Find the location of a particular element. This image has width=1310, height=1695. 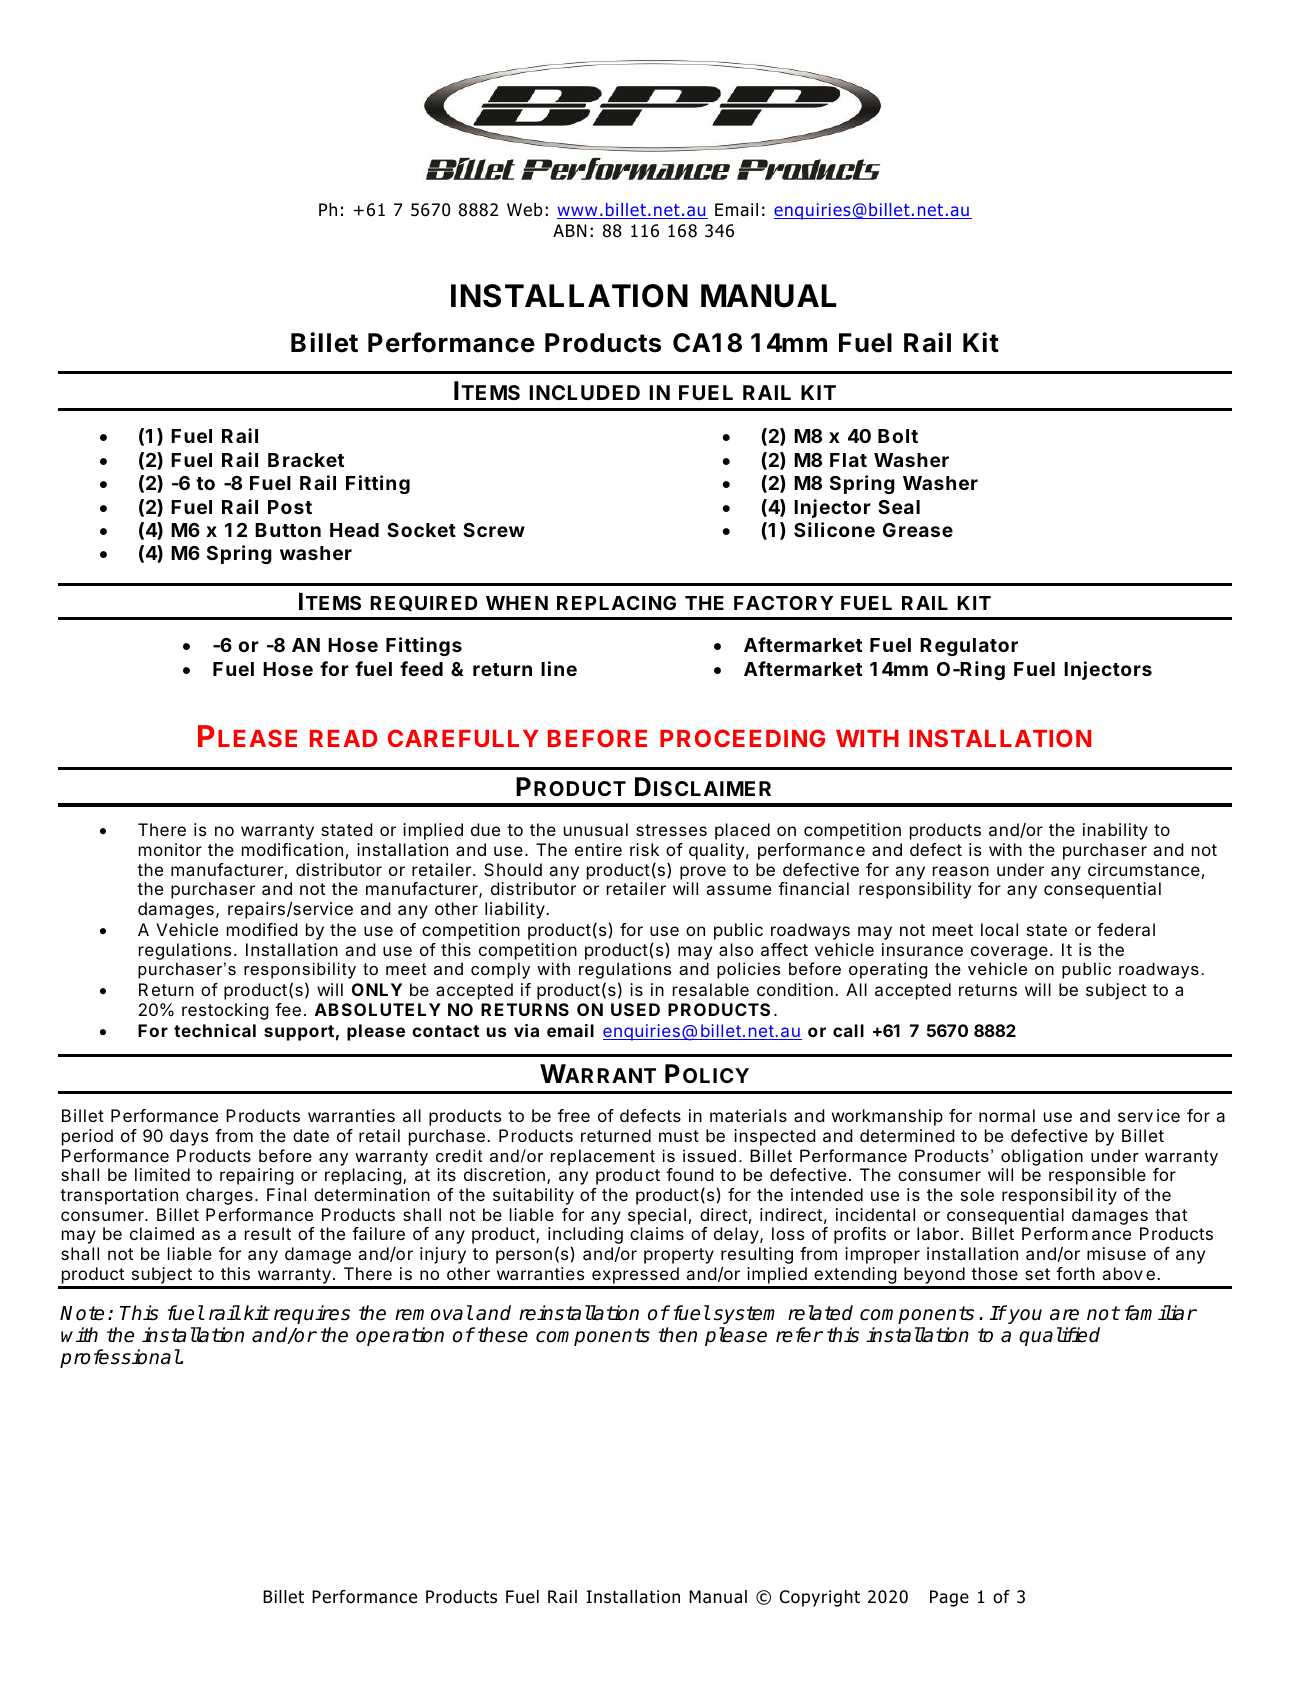

requires is located at coordinates (312, 1314).
